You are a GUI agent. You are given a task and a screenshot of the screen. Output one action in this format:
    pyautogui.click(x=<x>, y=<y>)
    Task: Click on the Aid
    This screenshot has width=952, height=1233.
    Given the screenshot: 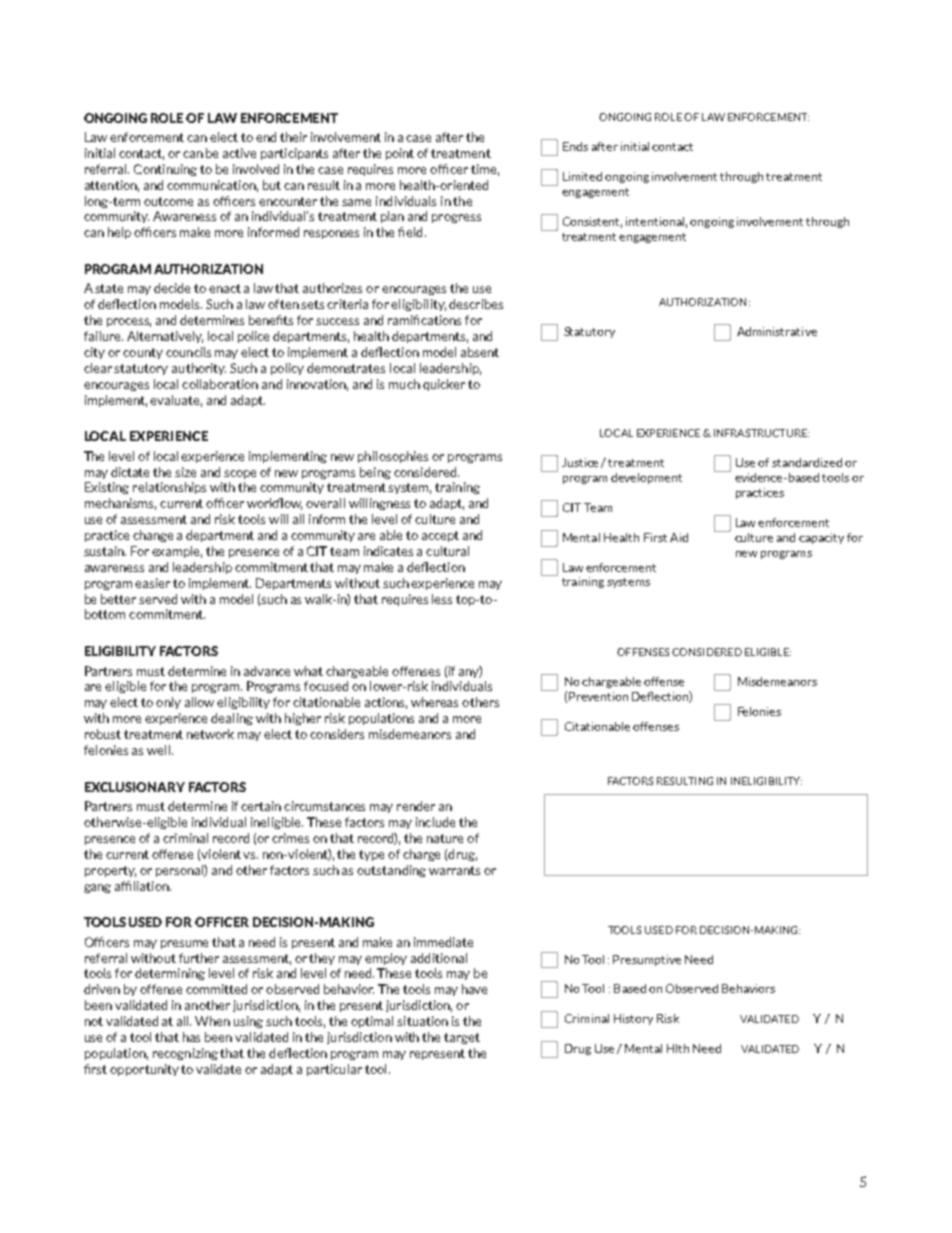 What is the action you would take?
    pyautogui.click(x=679, y=537)
